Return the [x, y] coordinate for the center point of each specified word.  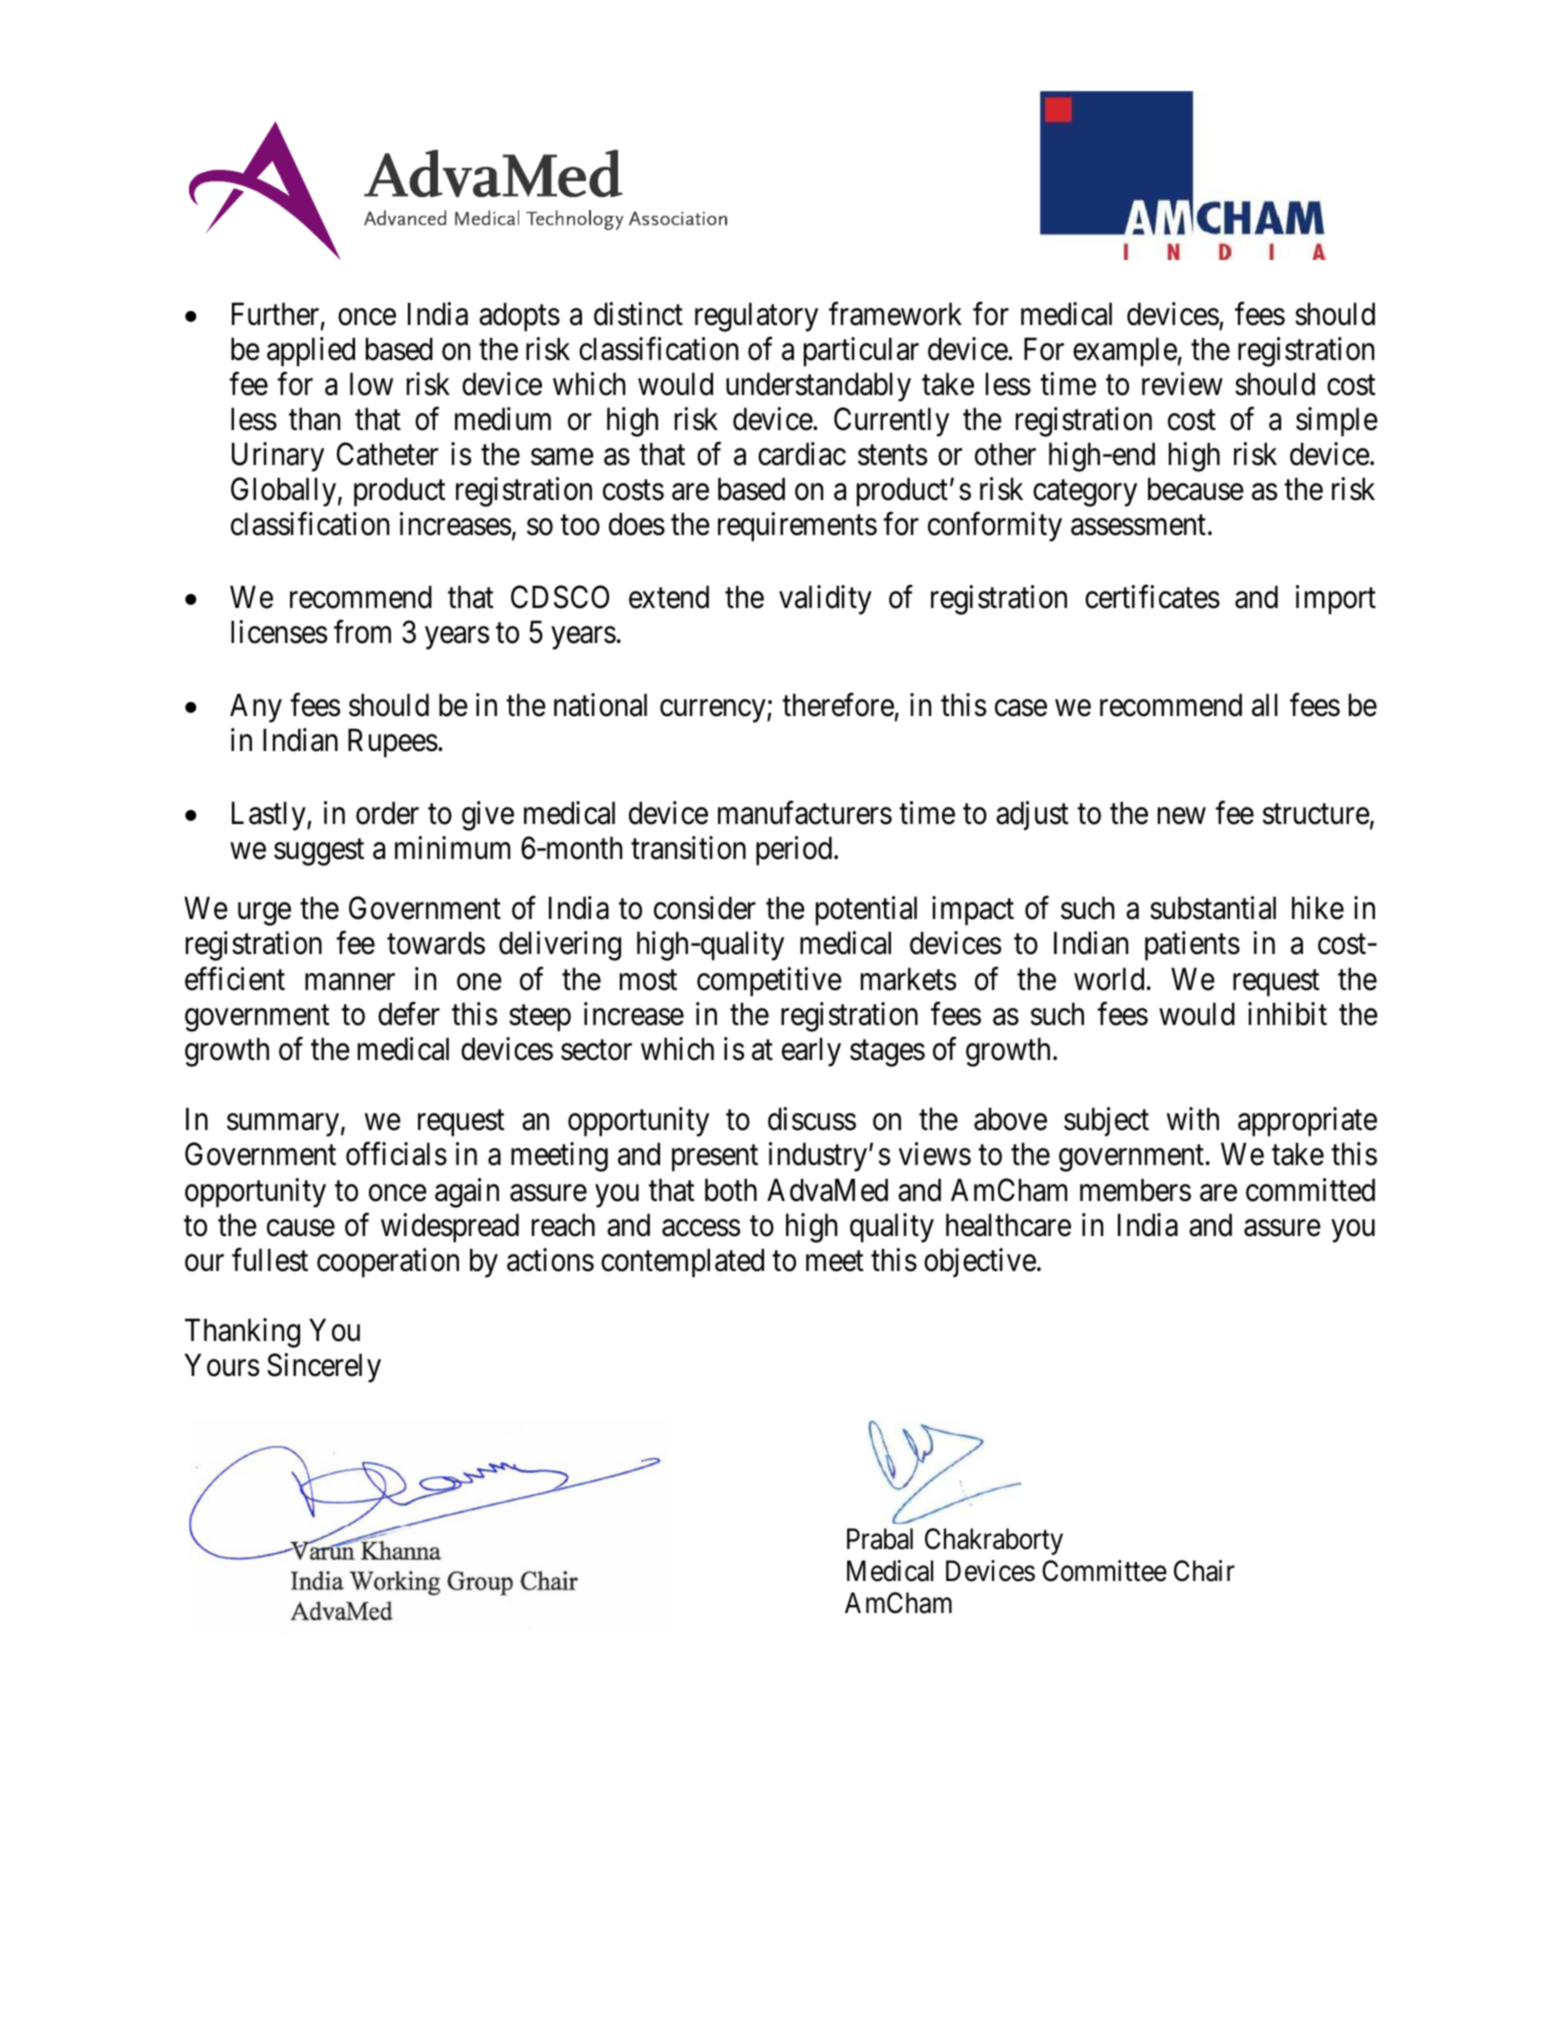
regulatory [756, 317]
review [1182, 384]
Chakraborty [994, 1541]
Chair [1204, 1571]
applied [311, 352]
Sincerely [324, 1368]
